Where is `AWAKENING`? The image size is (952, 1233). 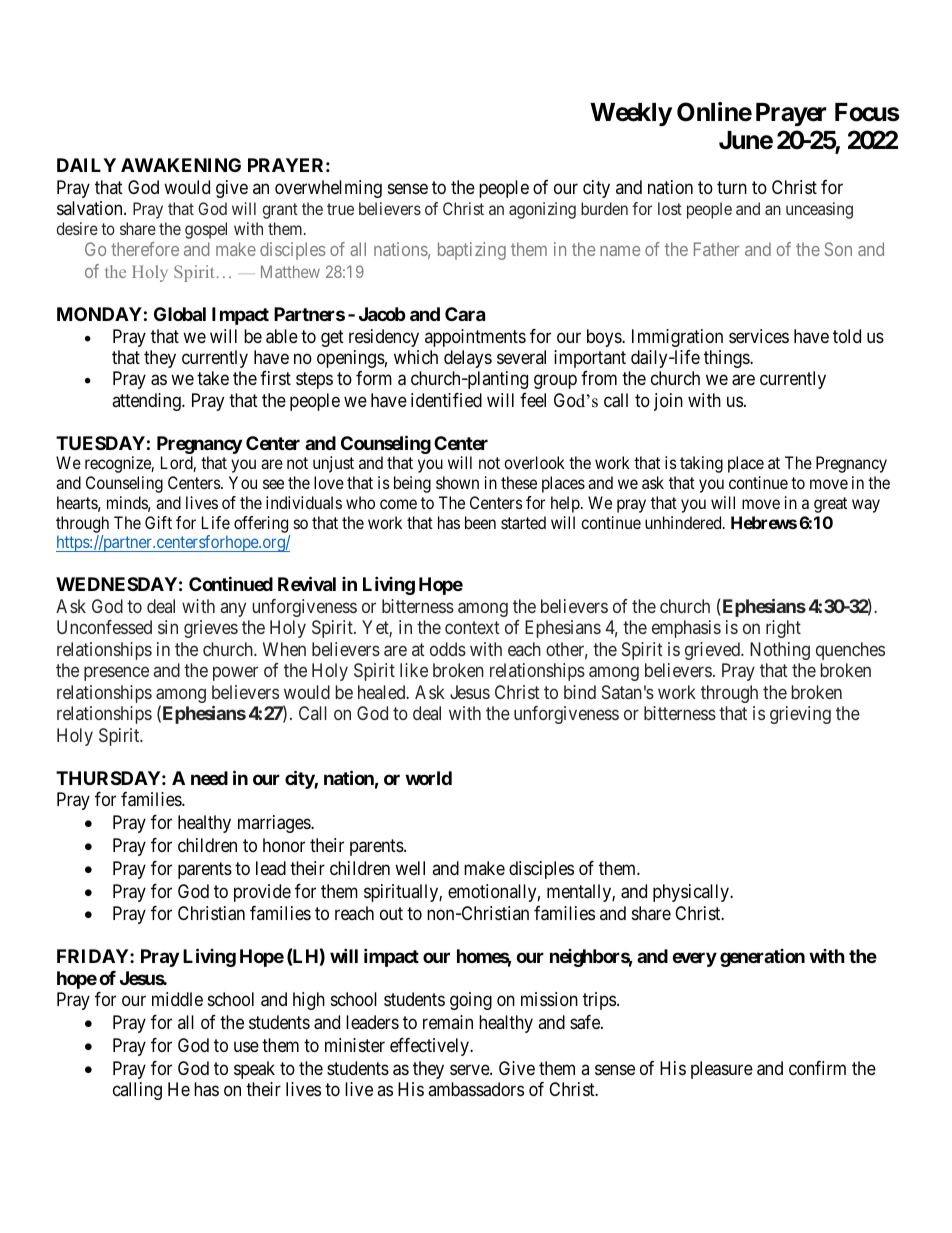 AWAKENING is located at coordinates (181, 165).
